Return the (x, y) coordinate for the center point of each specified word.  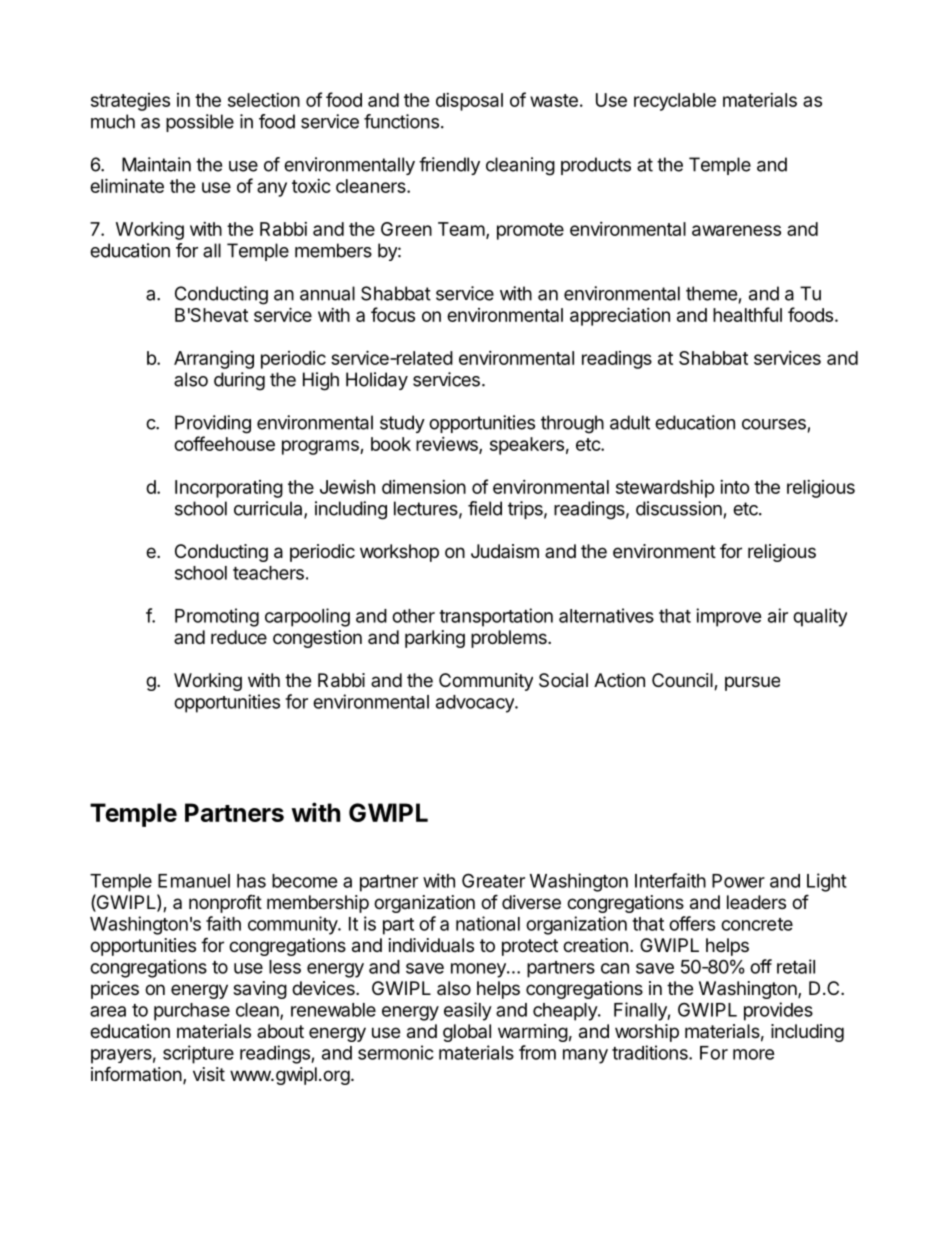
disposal (469, 102)
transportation (496, 617)
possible (200, 123)
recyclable (675, 102)
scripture (198, 1054)
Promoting (217, 617)
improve (729, 617)
